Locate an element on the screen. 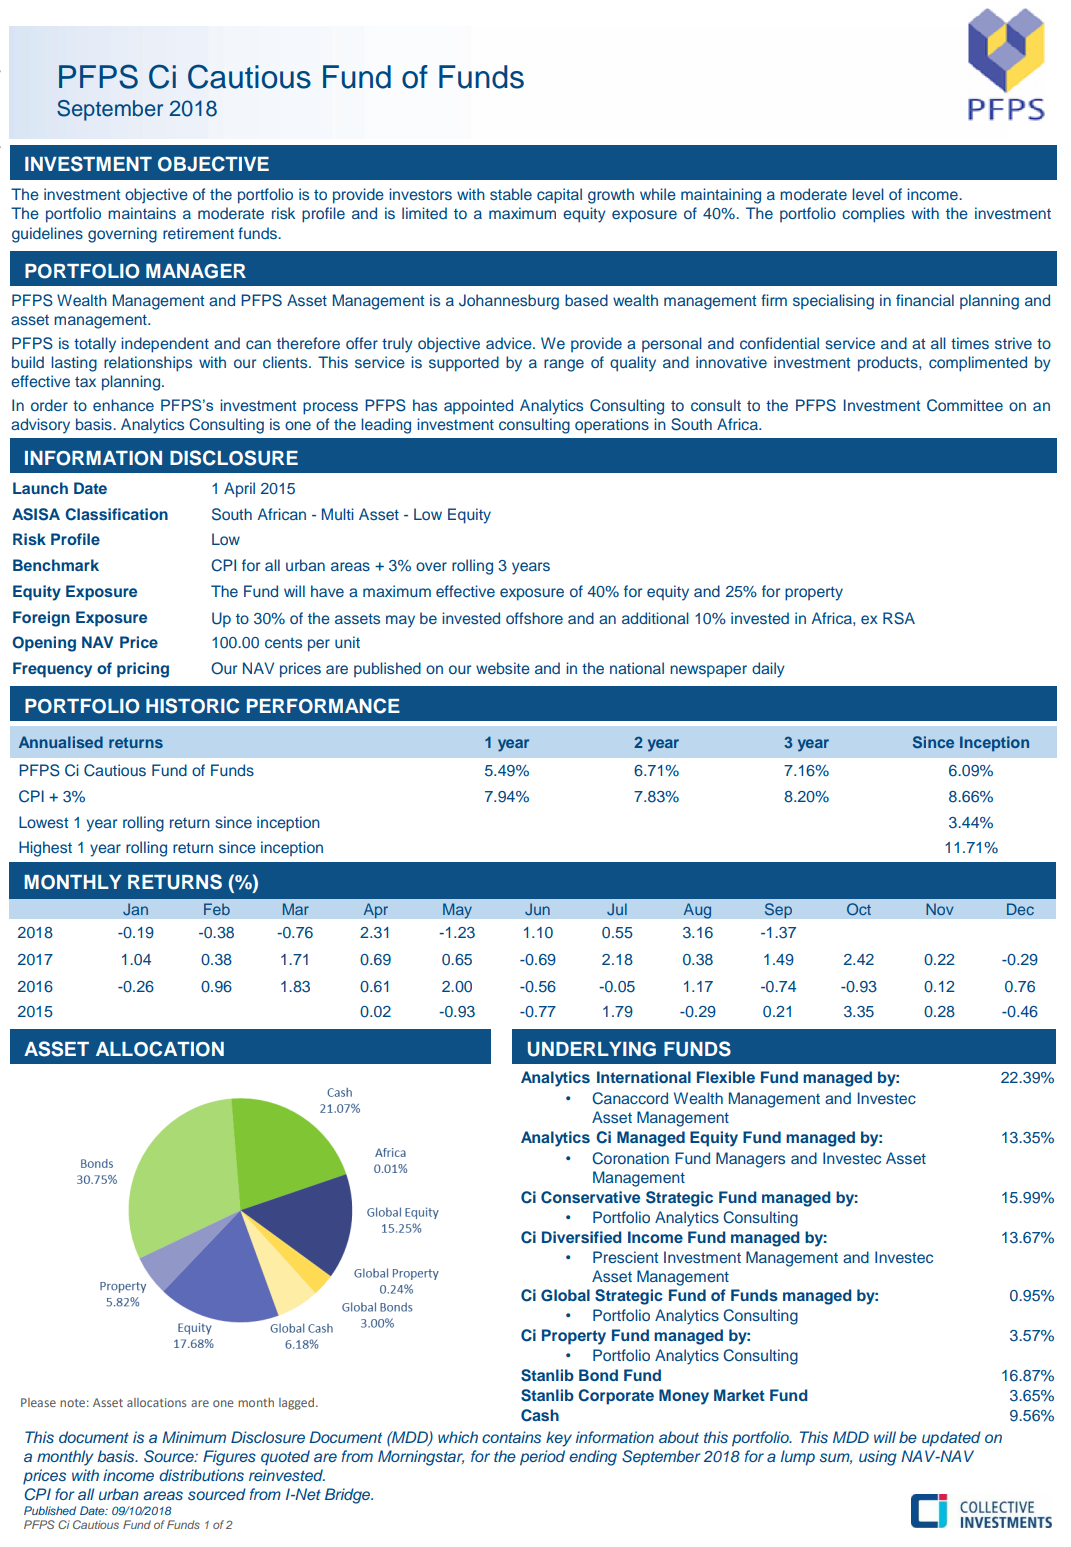  period is located at coordinates (542, 1458).
